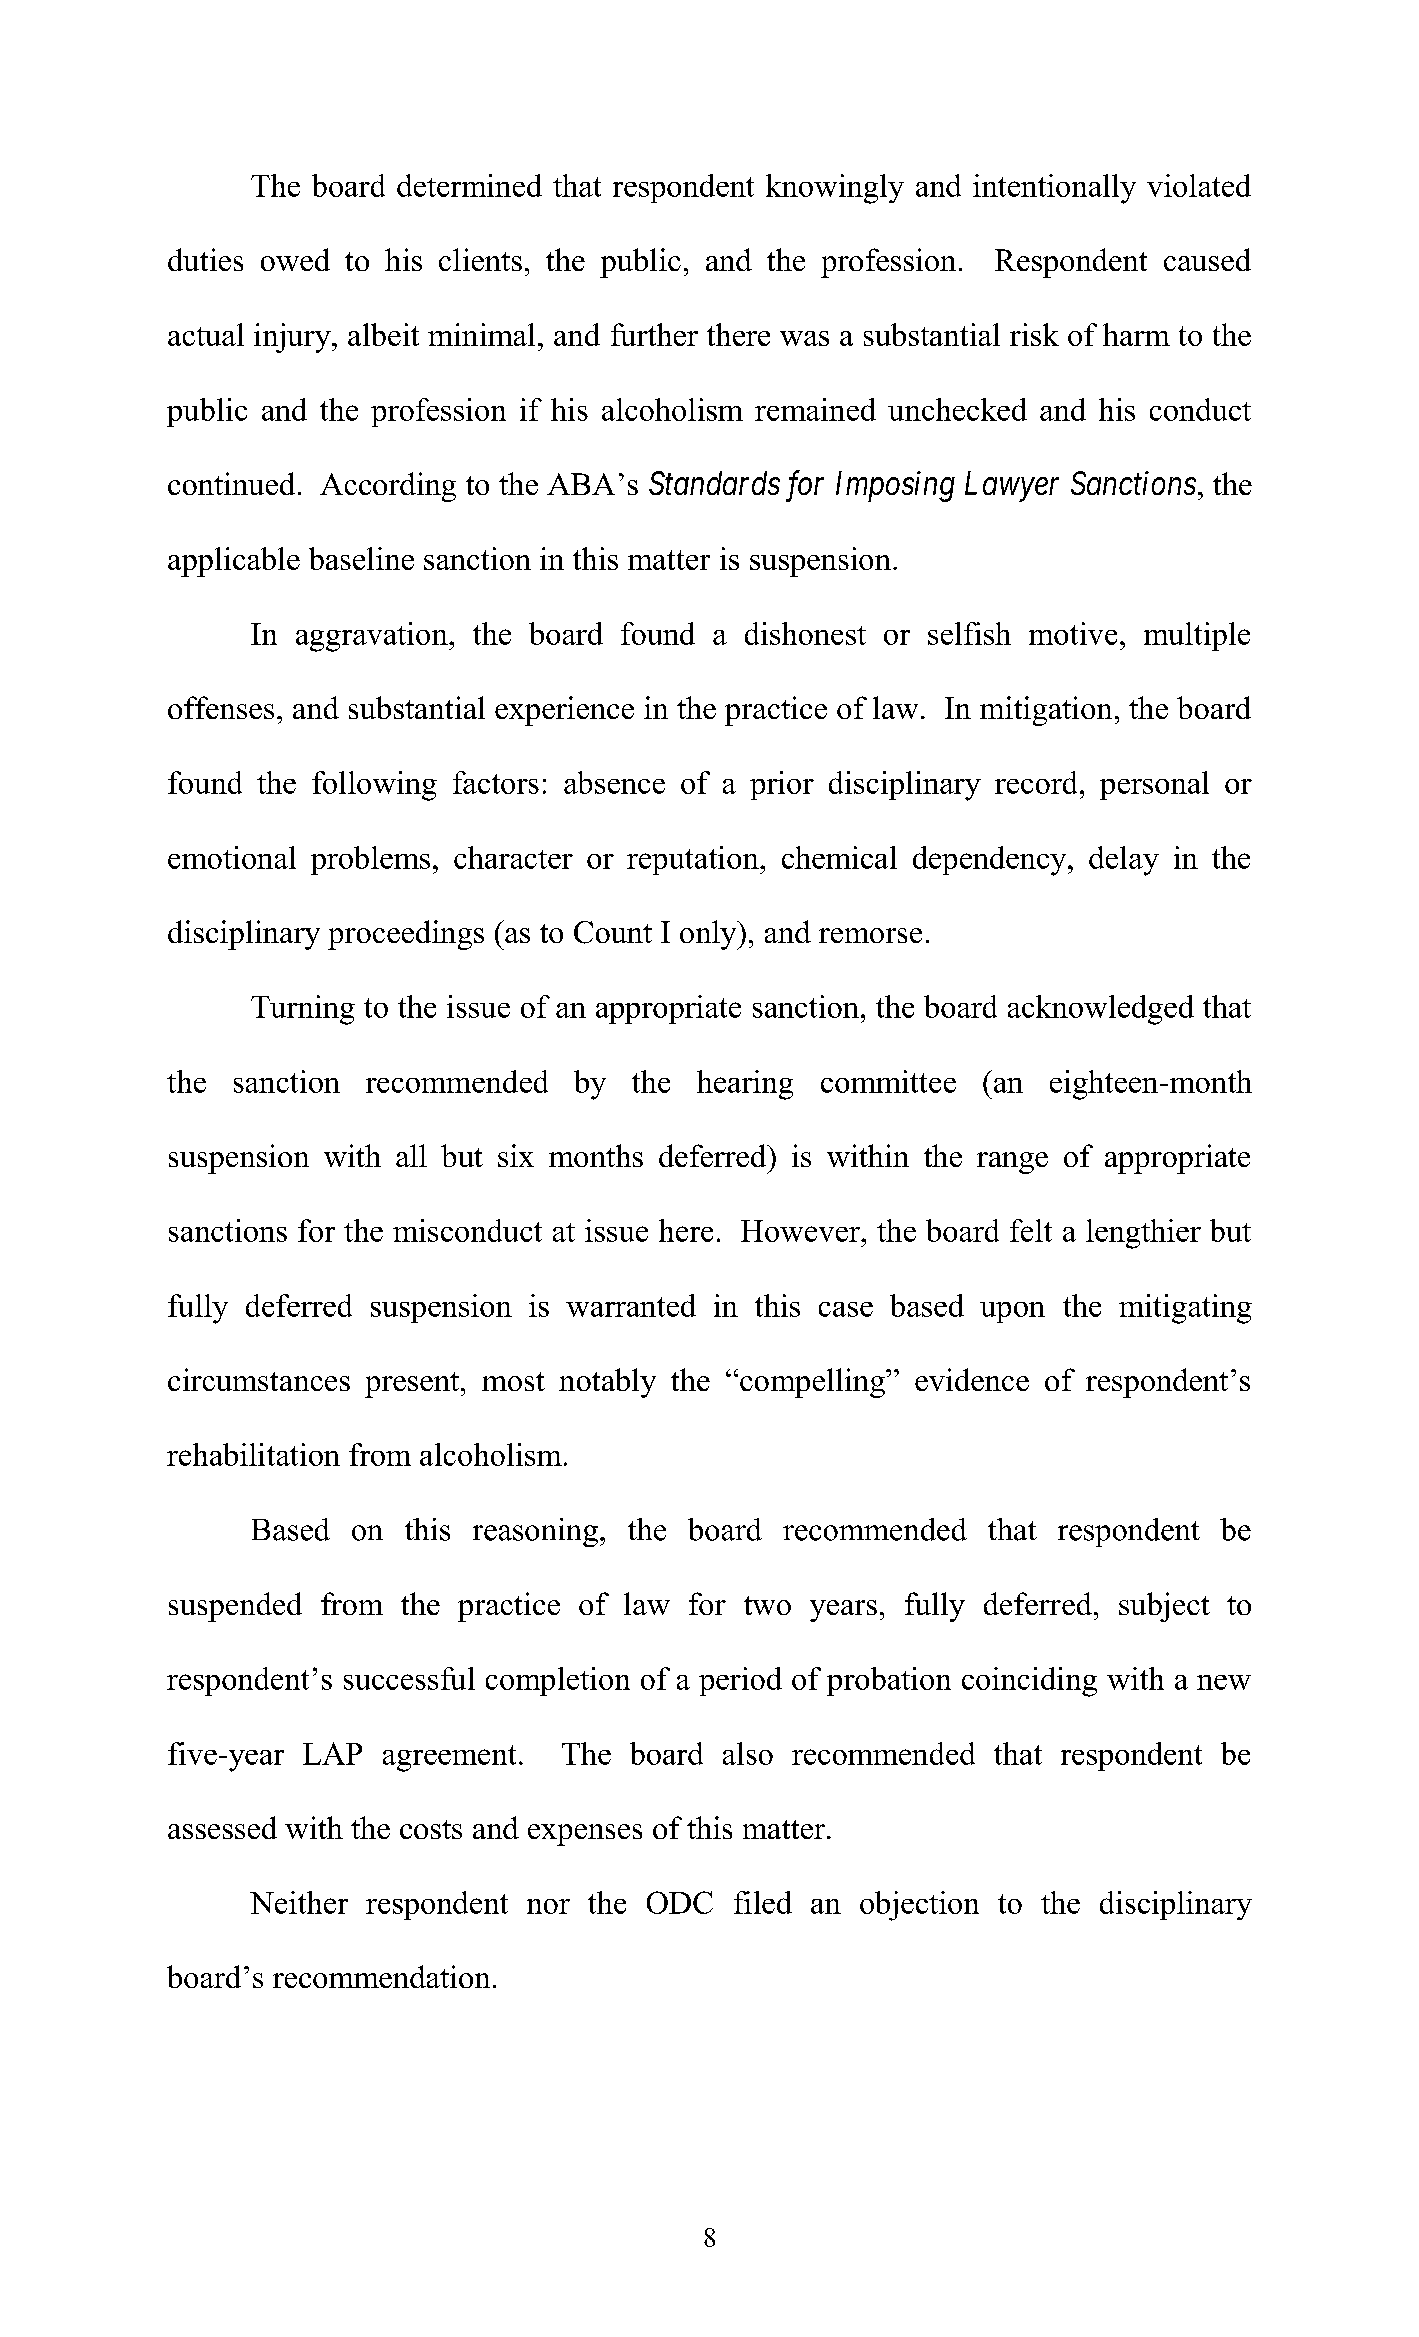 This page has height=2337, width=1419. I want to click on owed, so click(295, 259).
